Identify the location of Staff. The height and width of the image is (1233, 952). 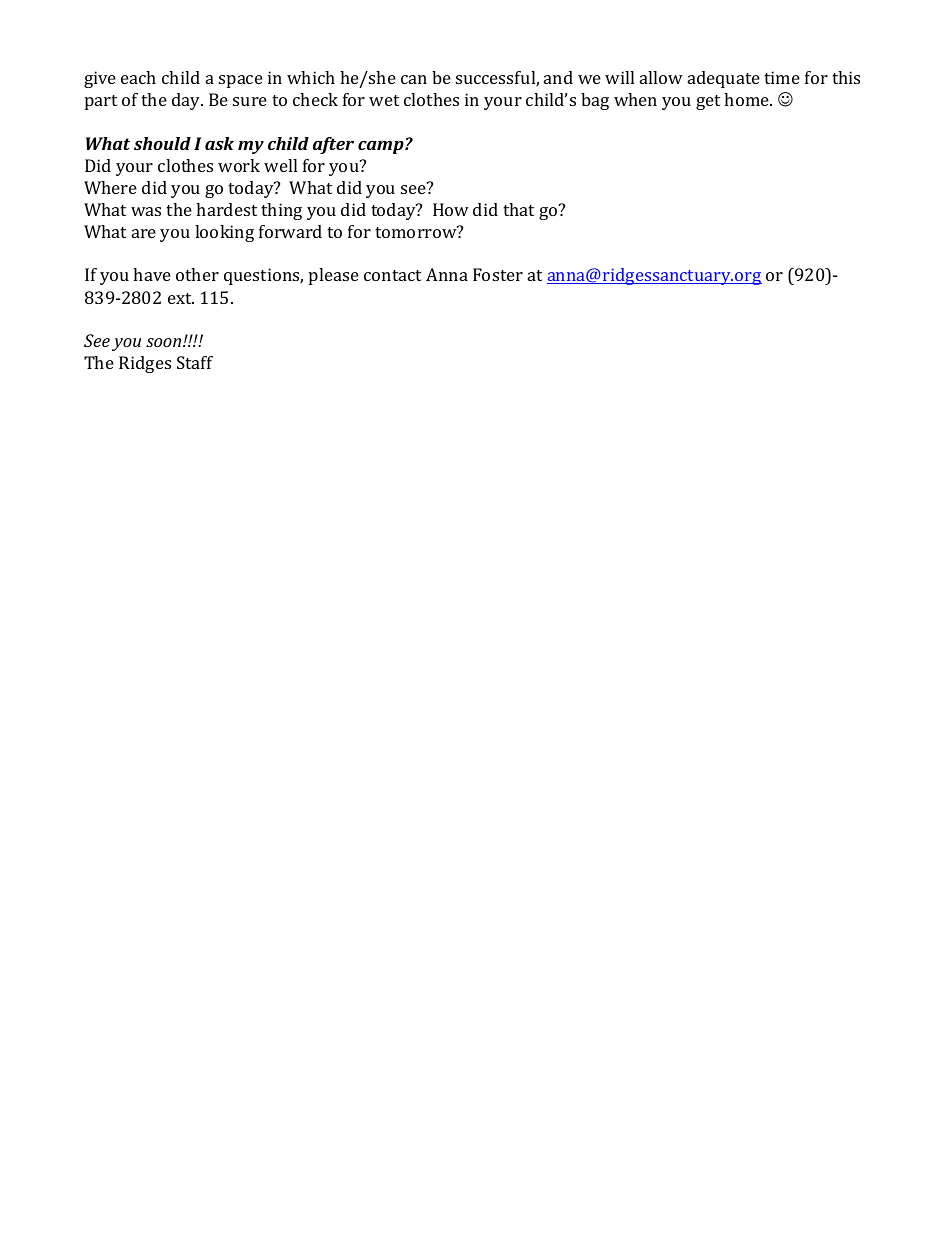
(195, 362).
